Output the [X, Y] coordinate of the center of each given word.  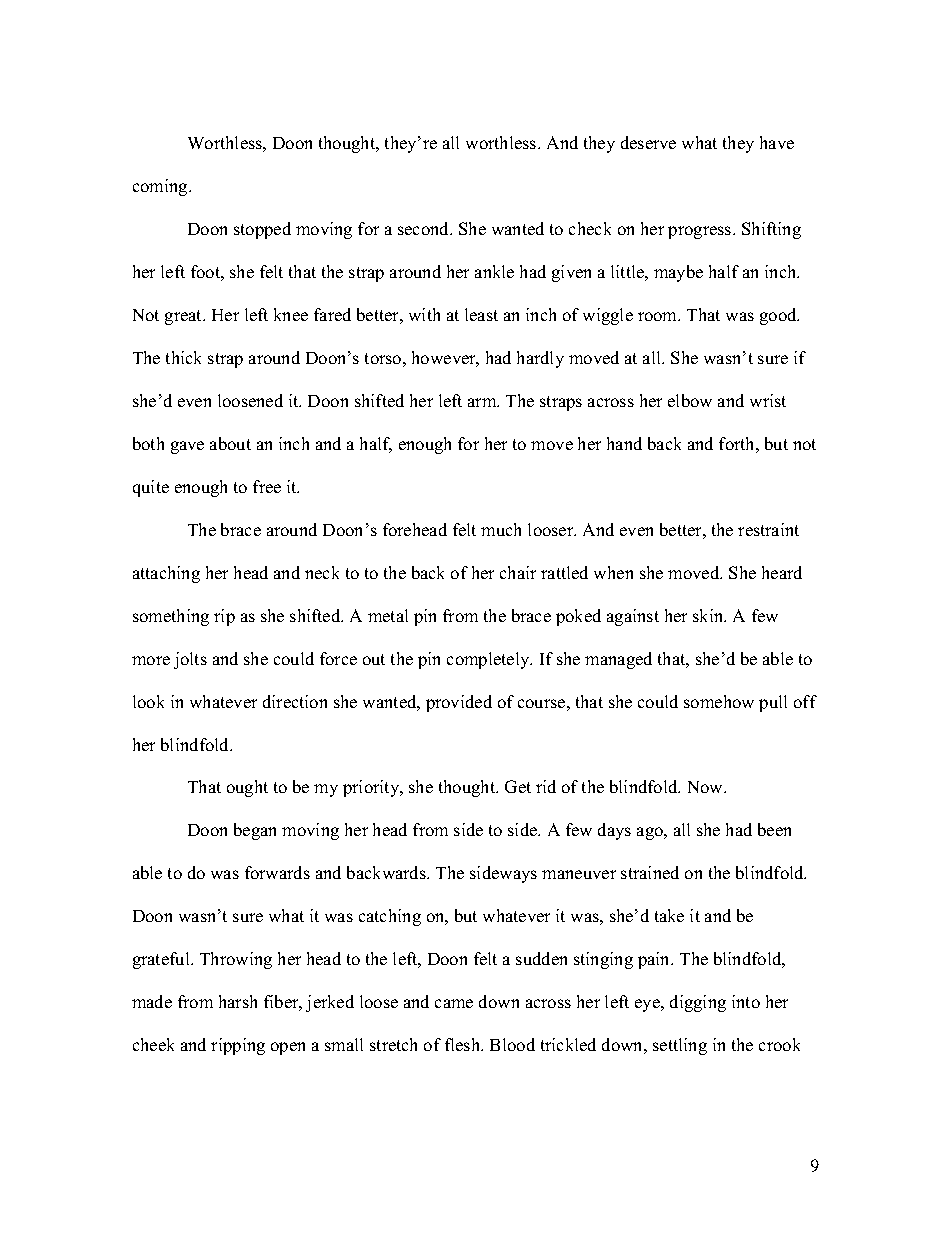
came [454, 1003]
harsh [238, 1001]
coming [161, 187]
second [425, 228]
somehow [719, 701]
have [777, 142]
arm [483, 402]
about [230, 443]
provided [459, 703]
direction [295, 701]
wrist [768, 400]
